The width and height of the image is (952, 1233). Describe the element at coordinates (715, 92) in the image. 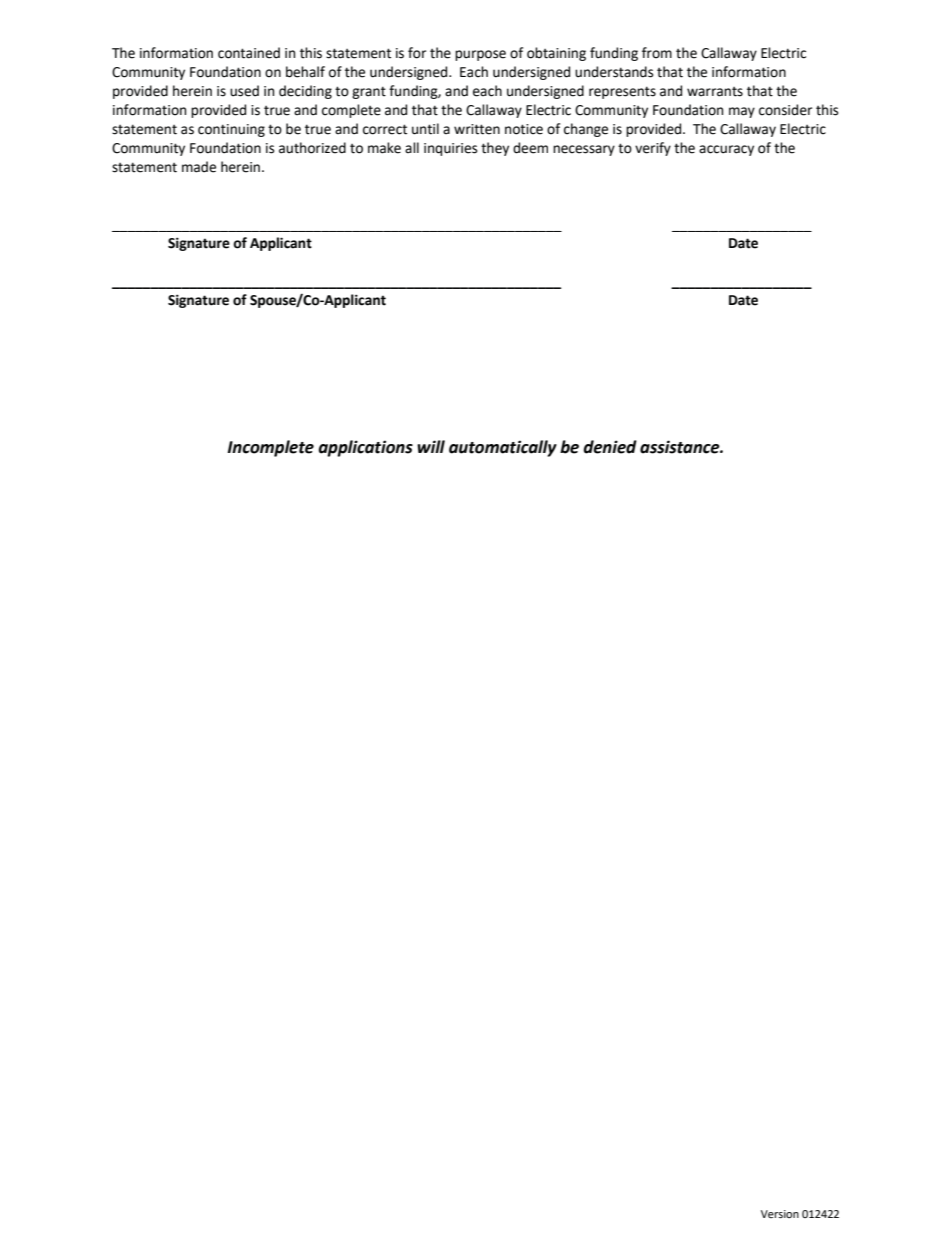

I see `warrants` at that location.
